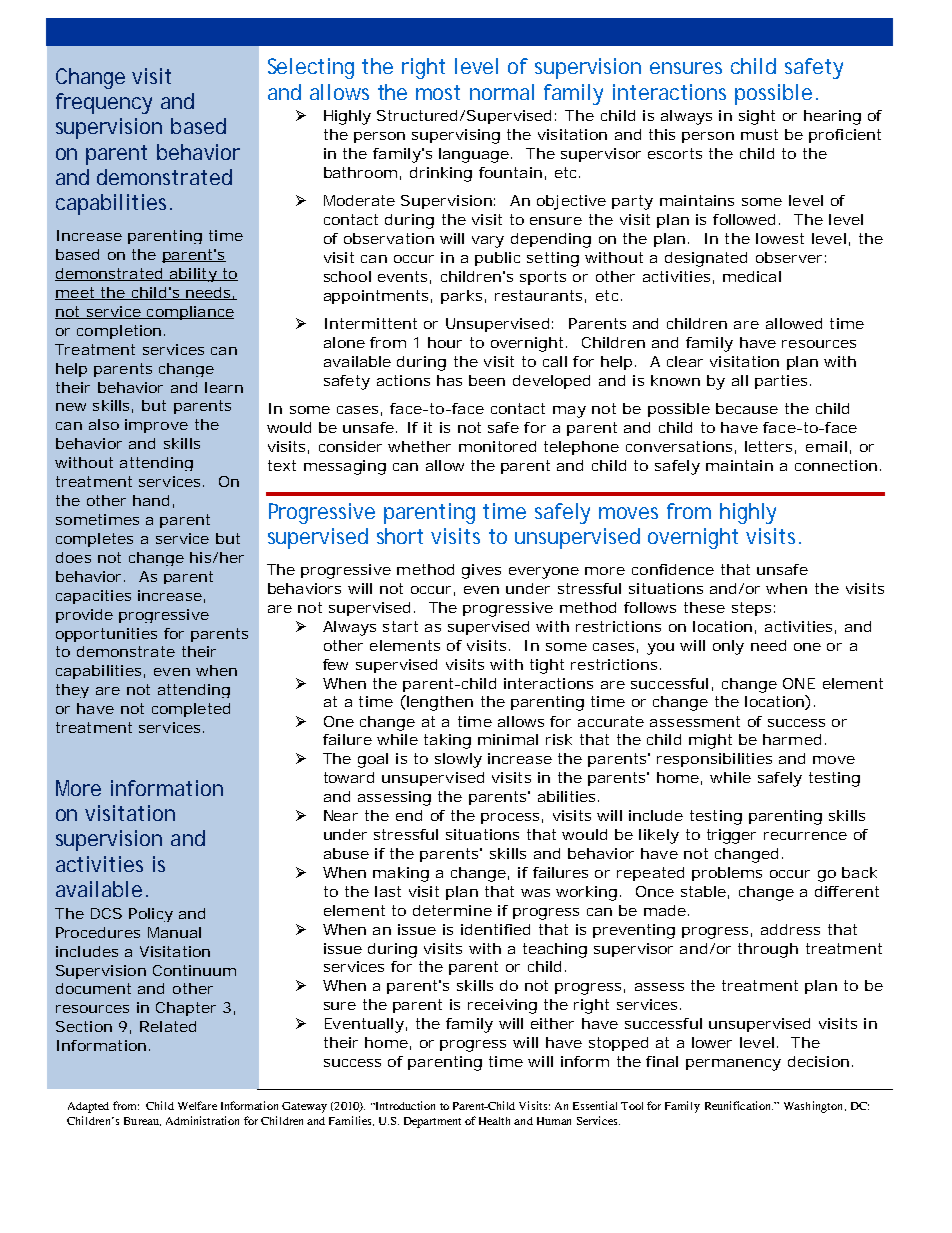  I want to click on Welfare, so click(197, 1105).
